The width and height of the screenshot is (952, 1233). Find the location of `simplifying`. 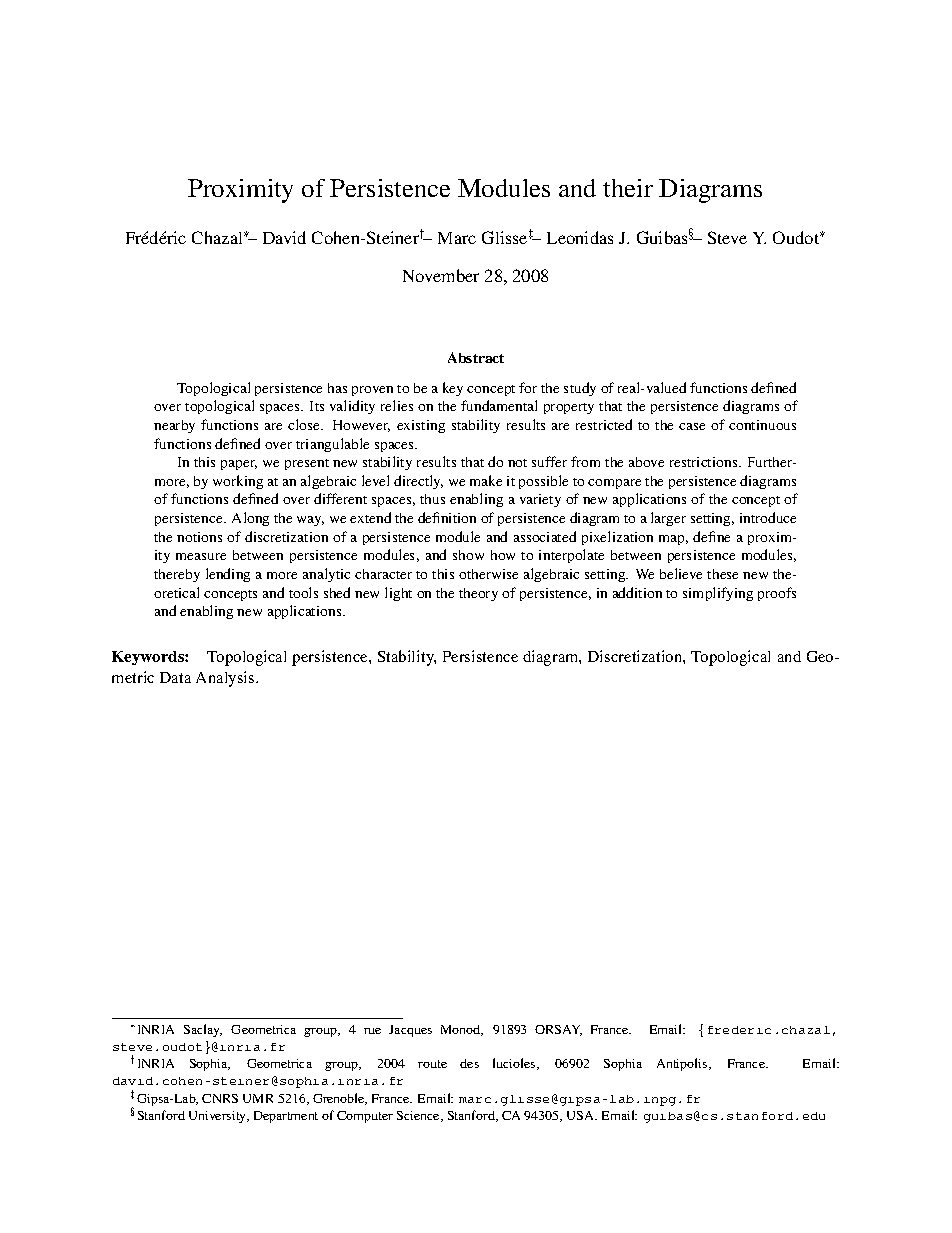

simplifying is located at coordinates (718, 594).
